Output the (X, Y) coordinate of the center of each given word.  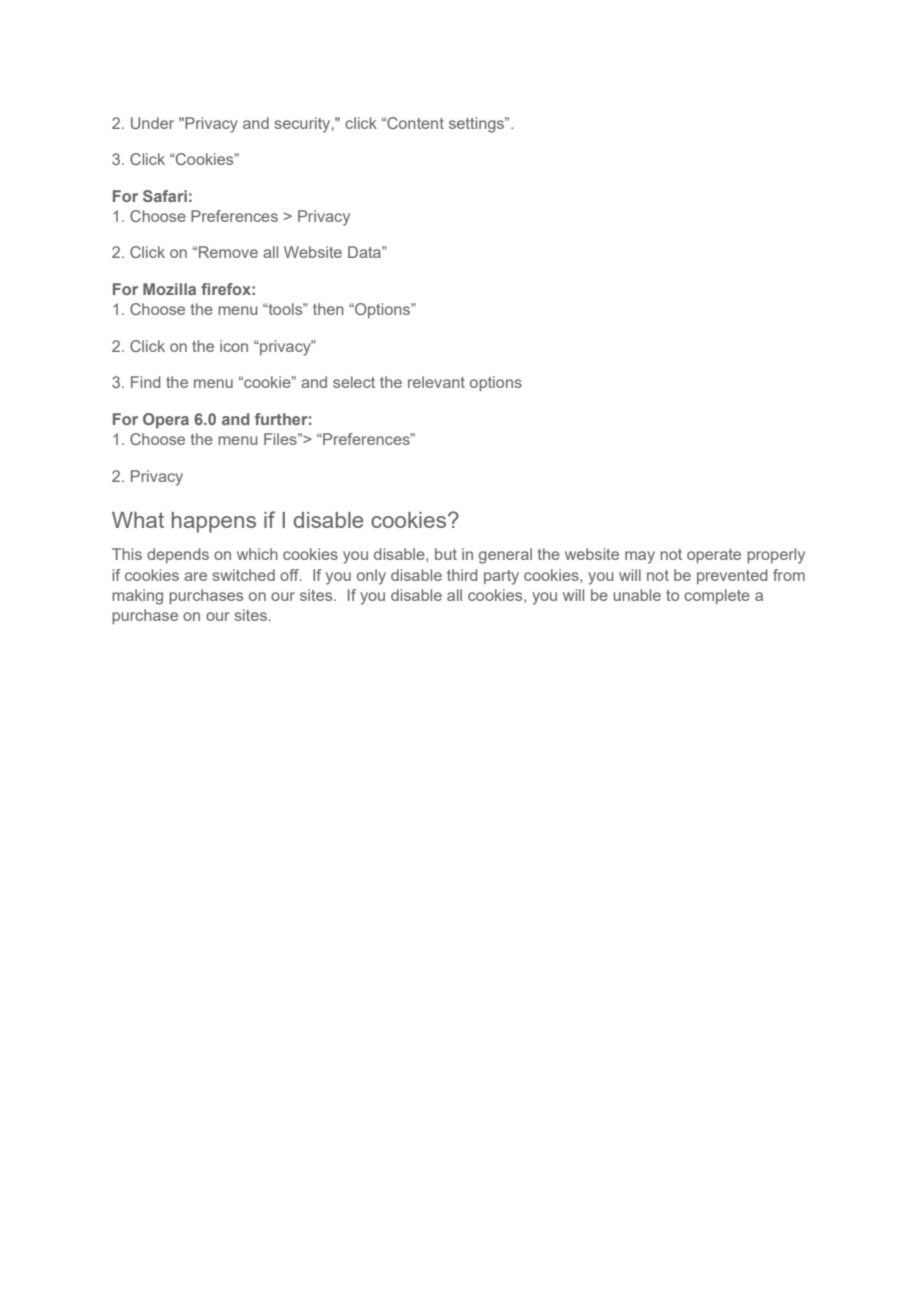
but (446, 554)
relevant (436, 382)
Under (152, 123)
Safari (165, 196)
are (195, 576)
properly (776, 556)
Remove (228, 252)
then (328, 309)
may (640, 557)
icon (234, 346)
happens (214, 522)
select (354, 382)
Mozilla (169, 289)
